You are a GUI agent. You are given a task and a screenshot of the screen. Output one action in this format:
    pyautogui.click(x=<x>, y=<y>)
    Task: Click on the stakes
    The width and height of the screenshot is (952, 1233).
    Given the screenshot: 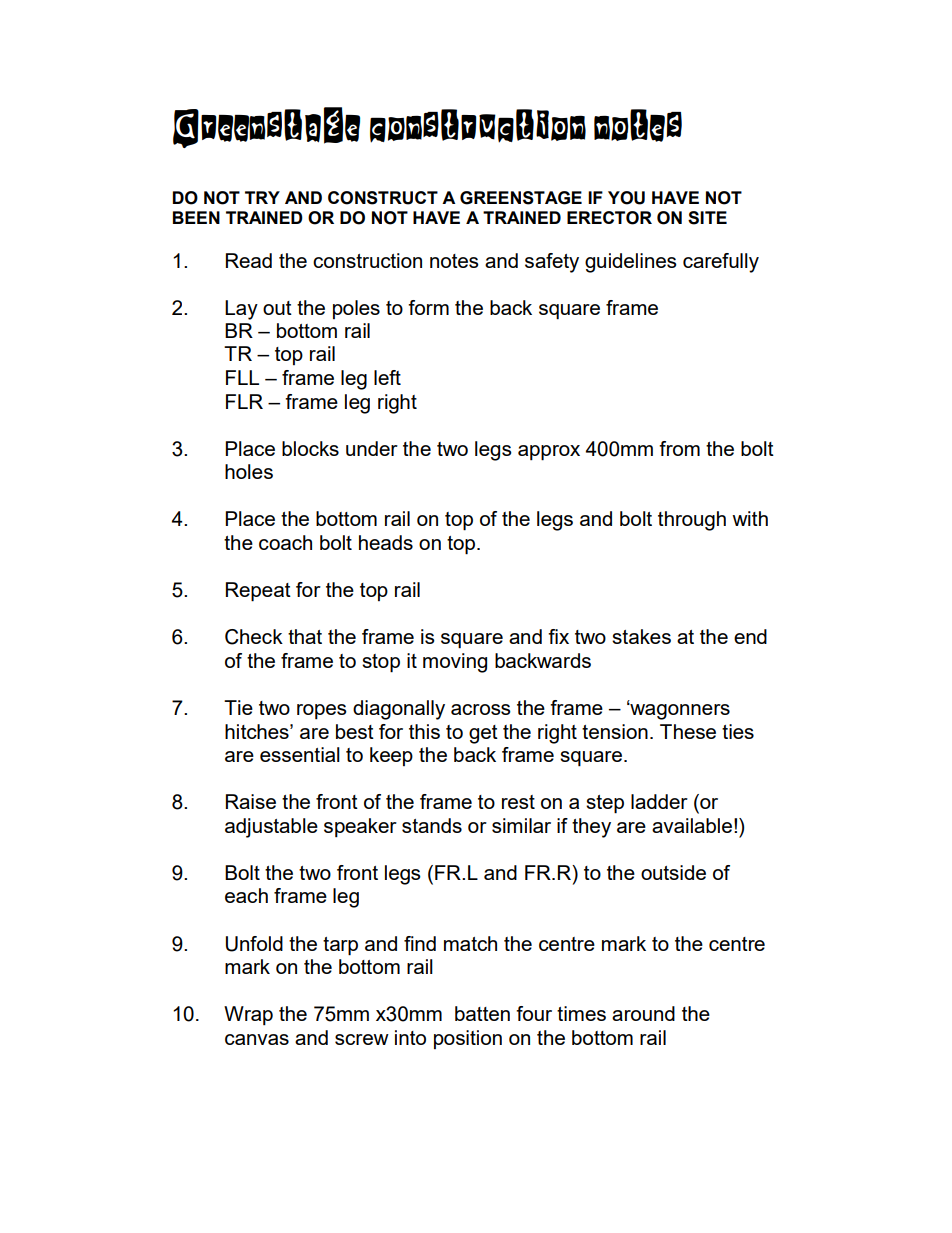 What is the action you would take?
    pyautogui.click(x=641, y=636)
